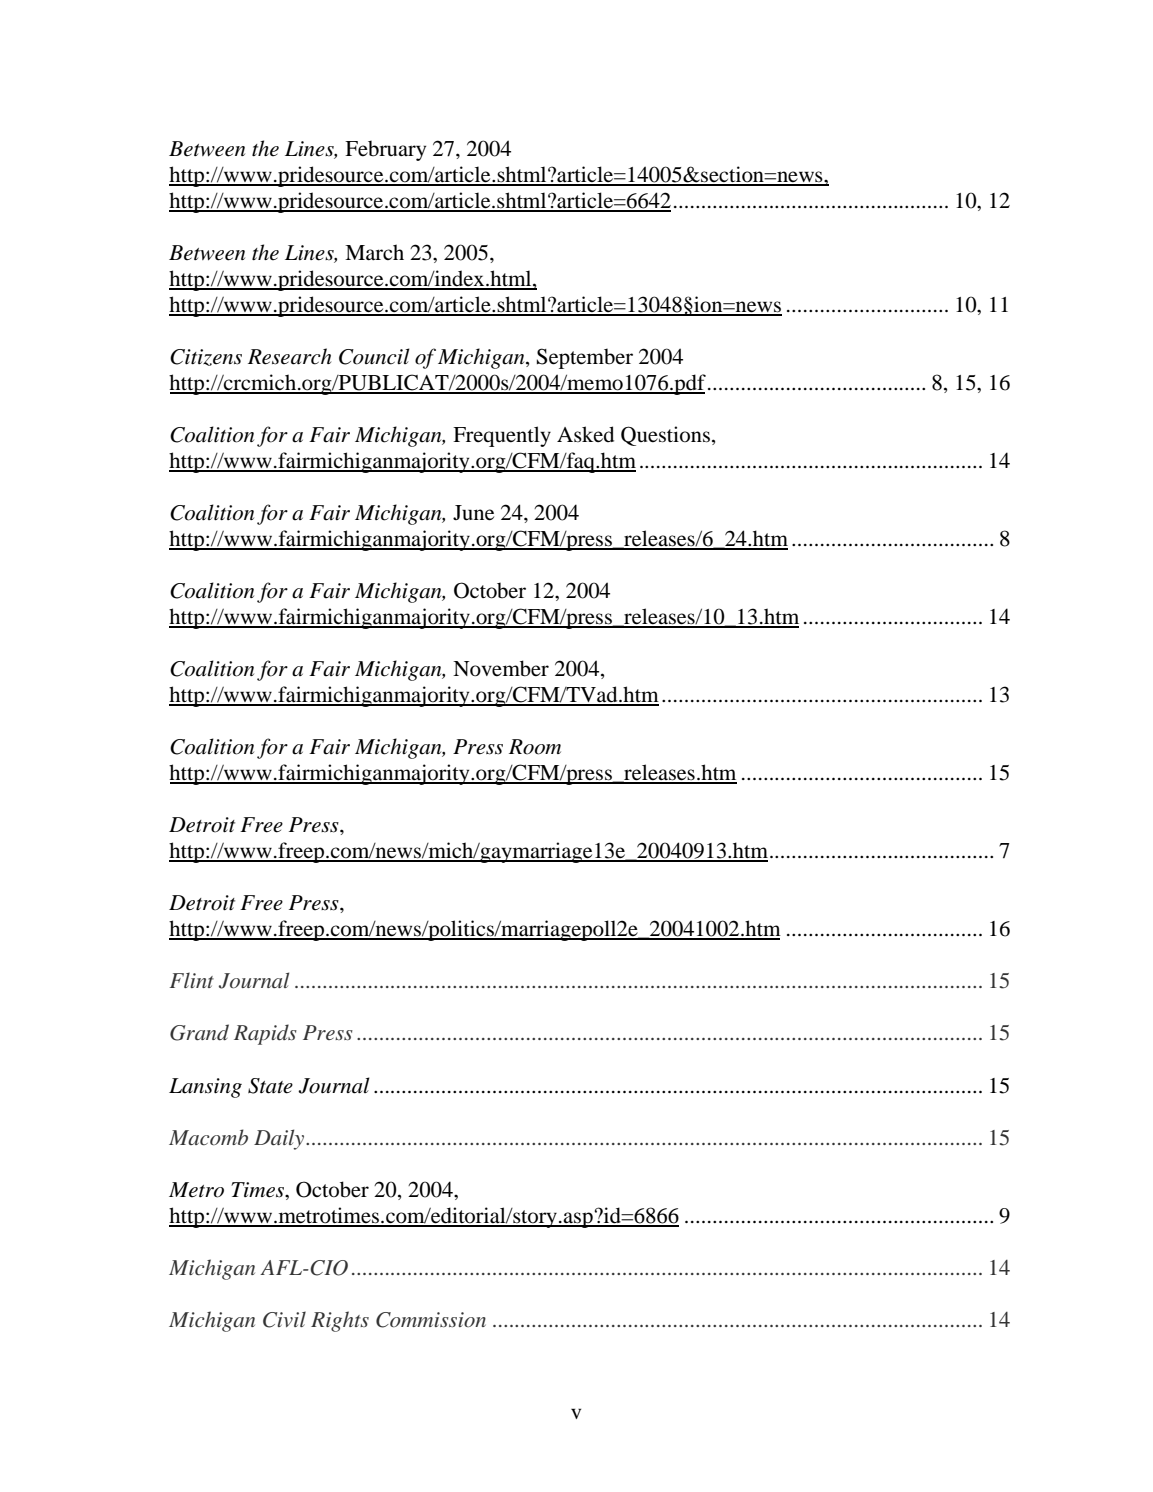 The width and height of the image is (1153, 1492). I want to click on Room, so click(535, 747).
